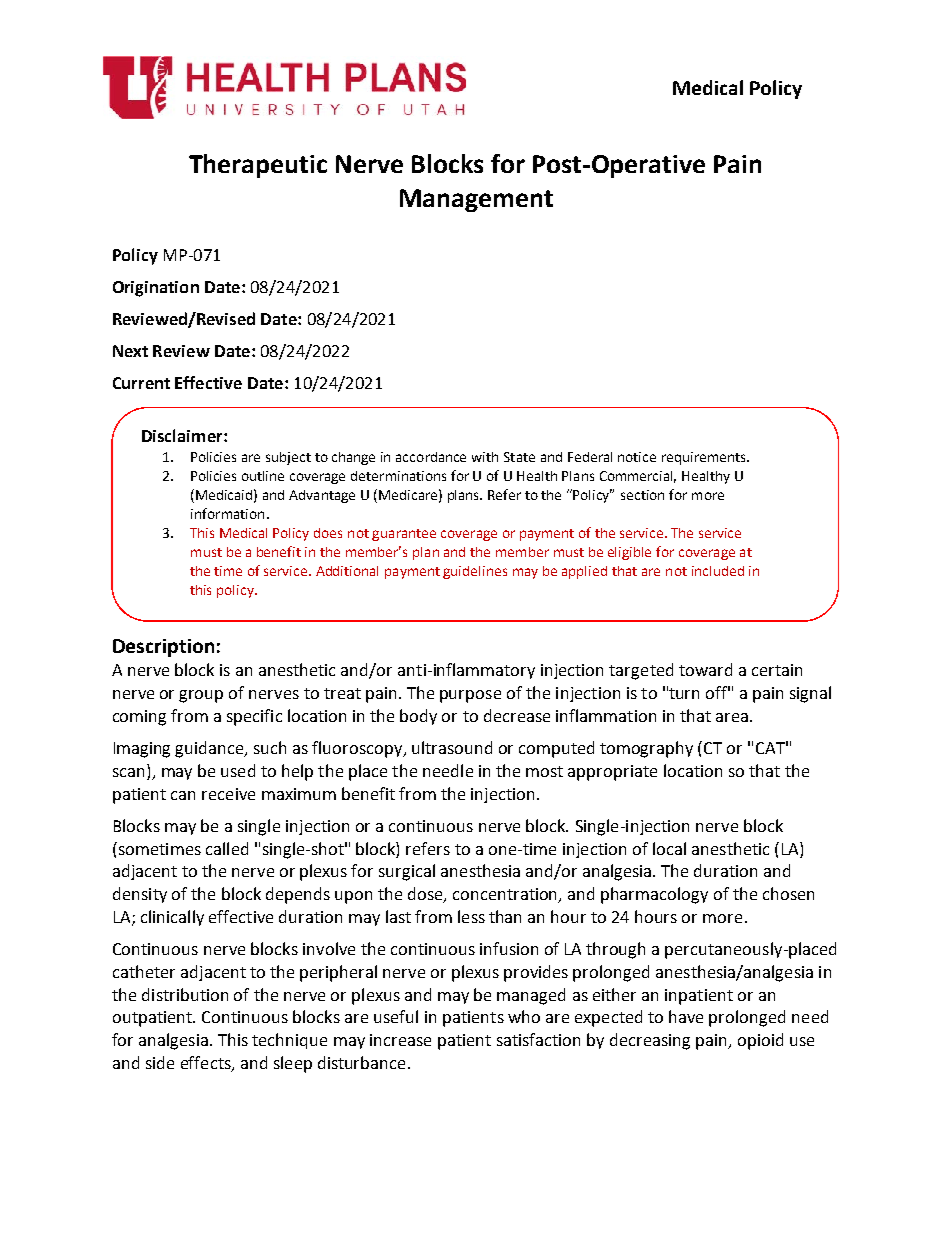 This screenshot has width=952, height=1233. Describe the element at coordinates (760, 1041) in the screenshot. I see `opioid` at that location.
